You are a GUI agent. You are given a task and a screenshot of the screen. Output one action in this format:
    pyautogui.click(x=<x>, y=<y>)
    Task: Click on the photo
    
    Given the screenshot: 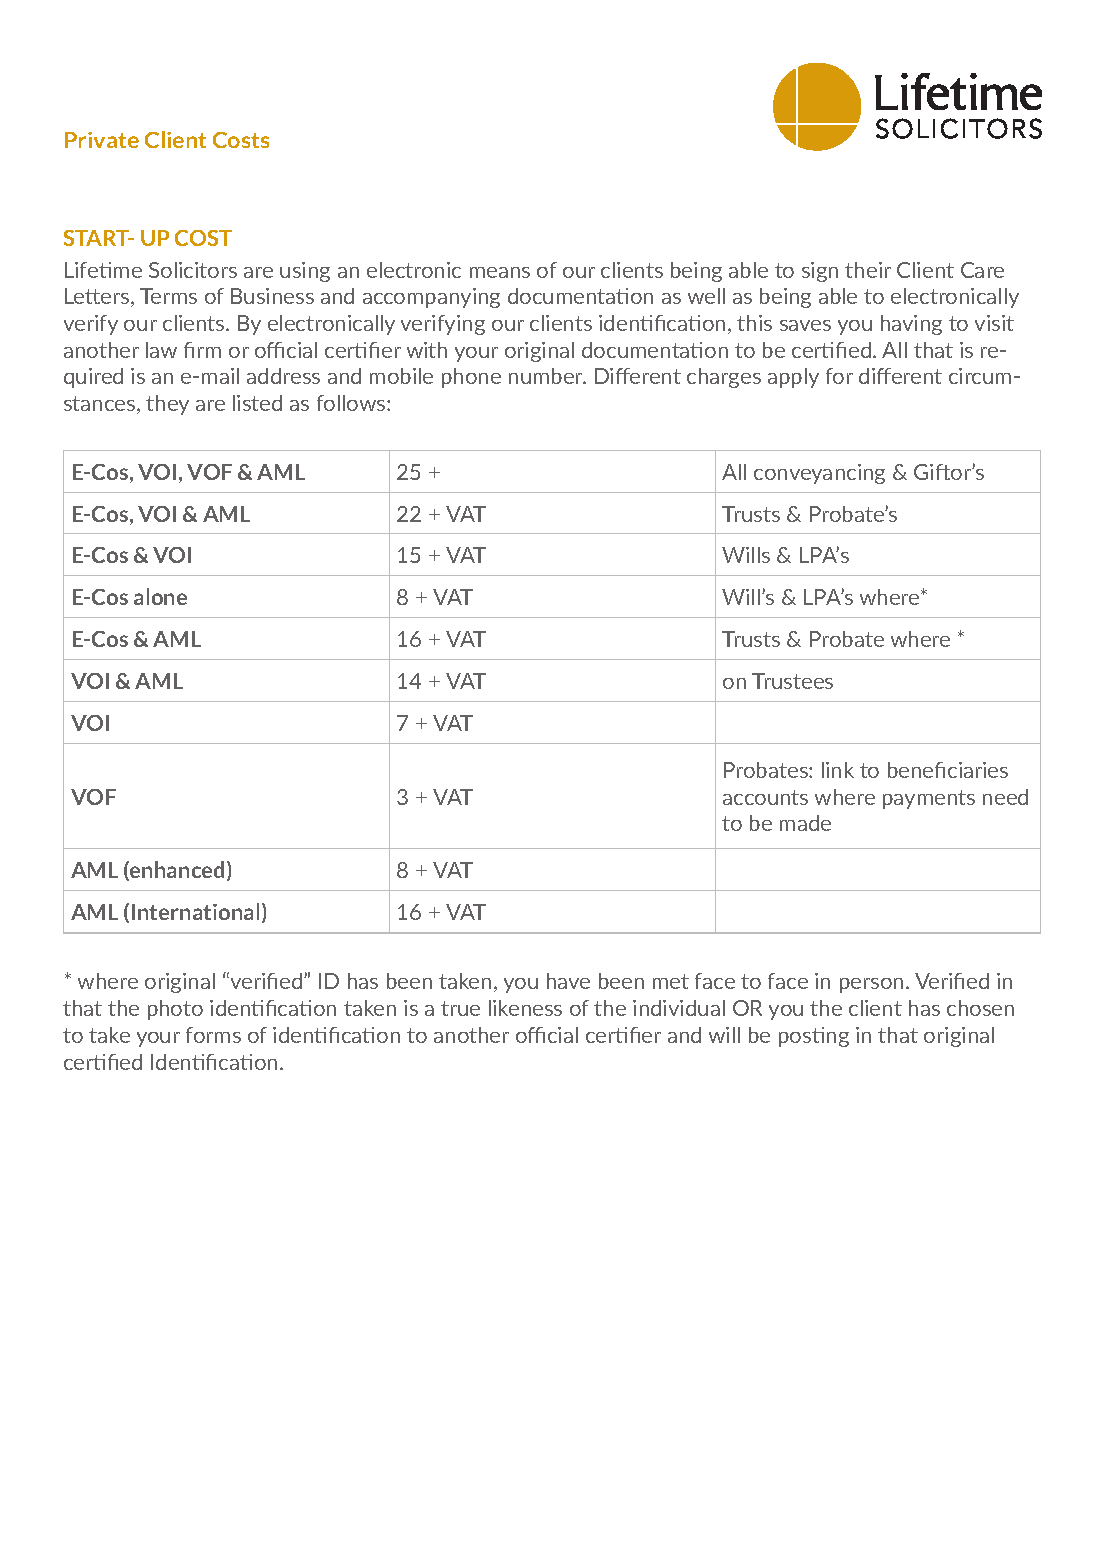 What is the action you would take?
    pyautogui.click(x=175, y=1010)
